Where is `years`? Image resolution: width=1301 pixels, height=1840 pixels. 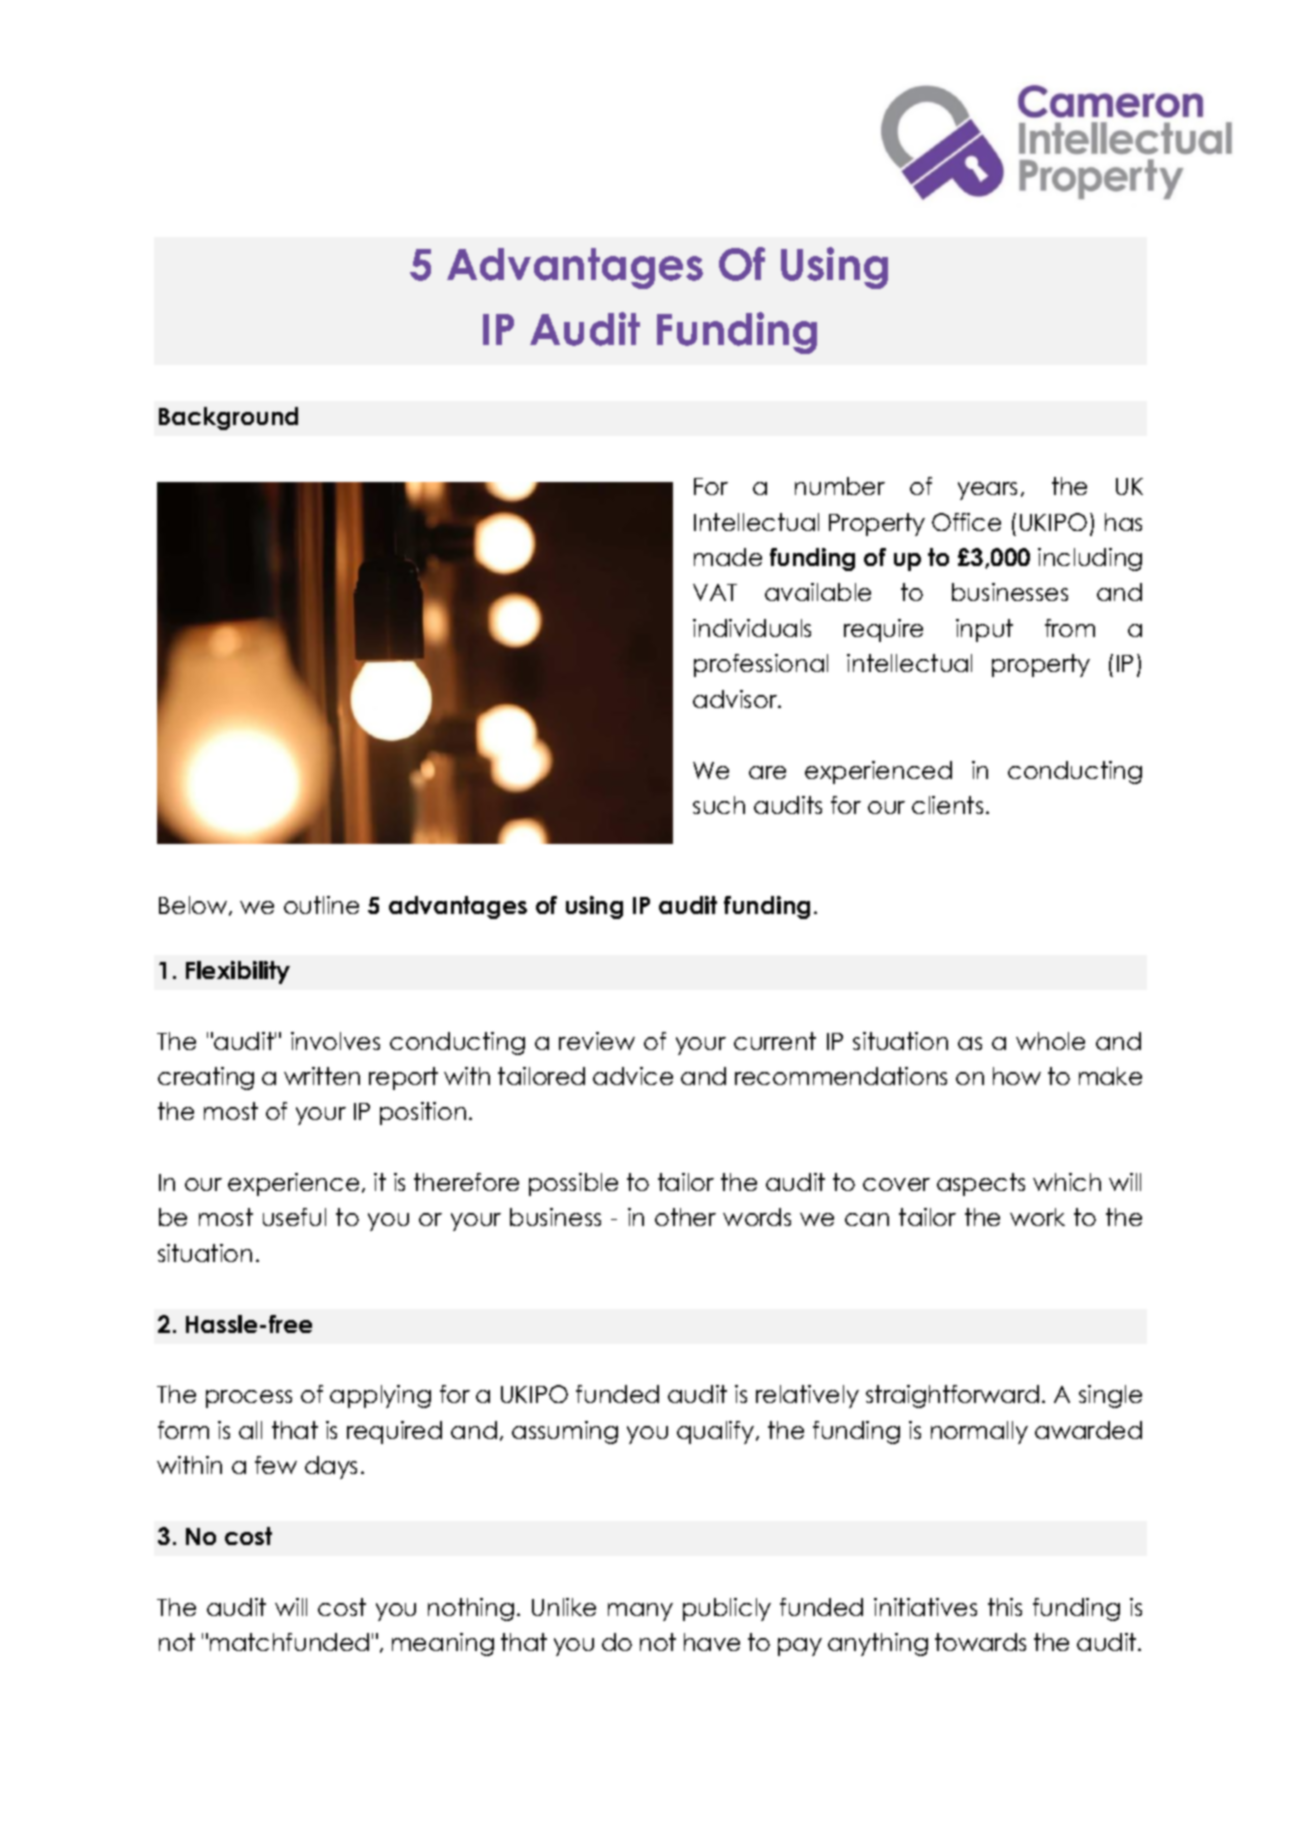 years is located at coordinates (987, 491).
